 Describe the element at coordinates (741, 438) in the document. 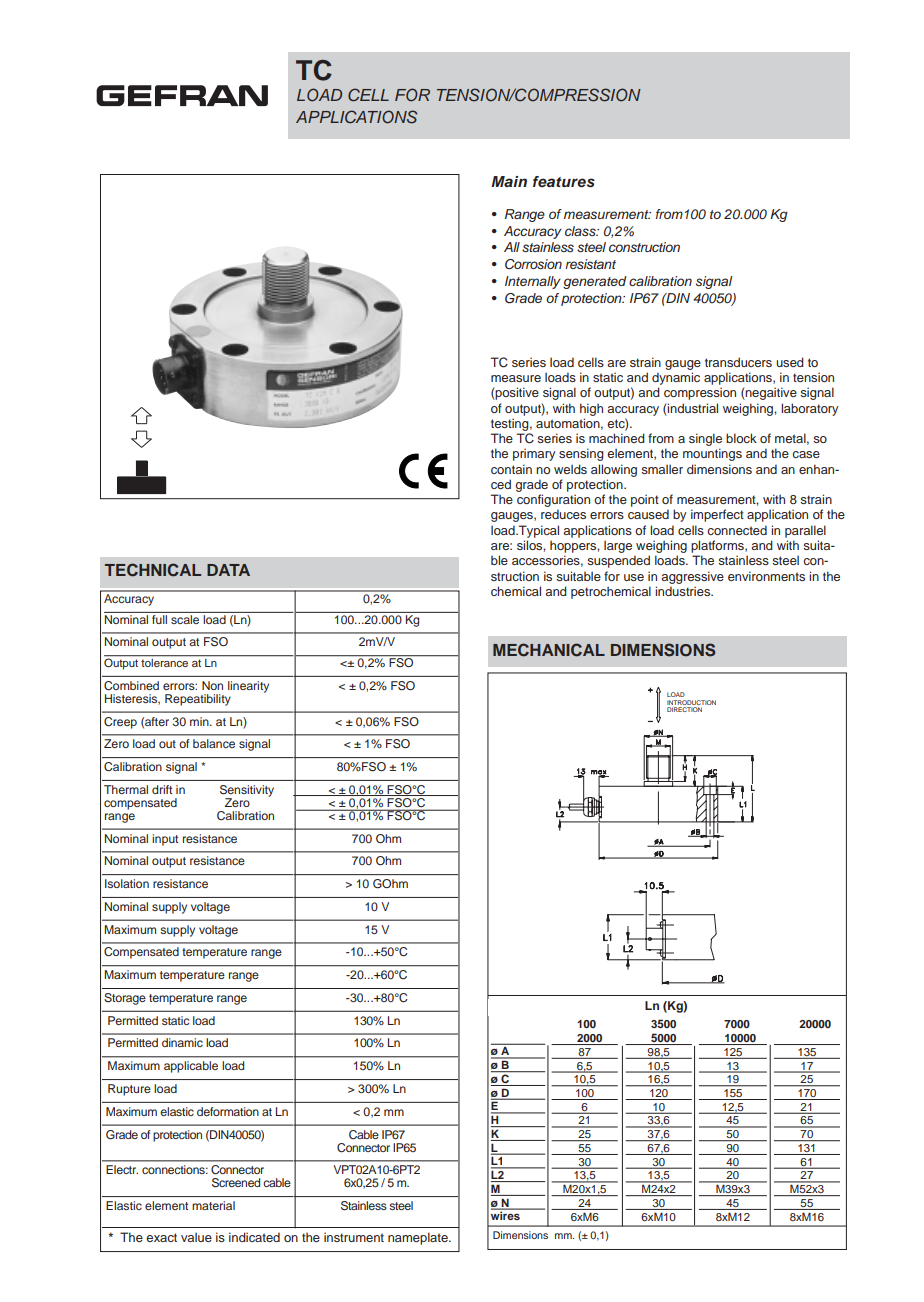

I see `block` at that location.
